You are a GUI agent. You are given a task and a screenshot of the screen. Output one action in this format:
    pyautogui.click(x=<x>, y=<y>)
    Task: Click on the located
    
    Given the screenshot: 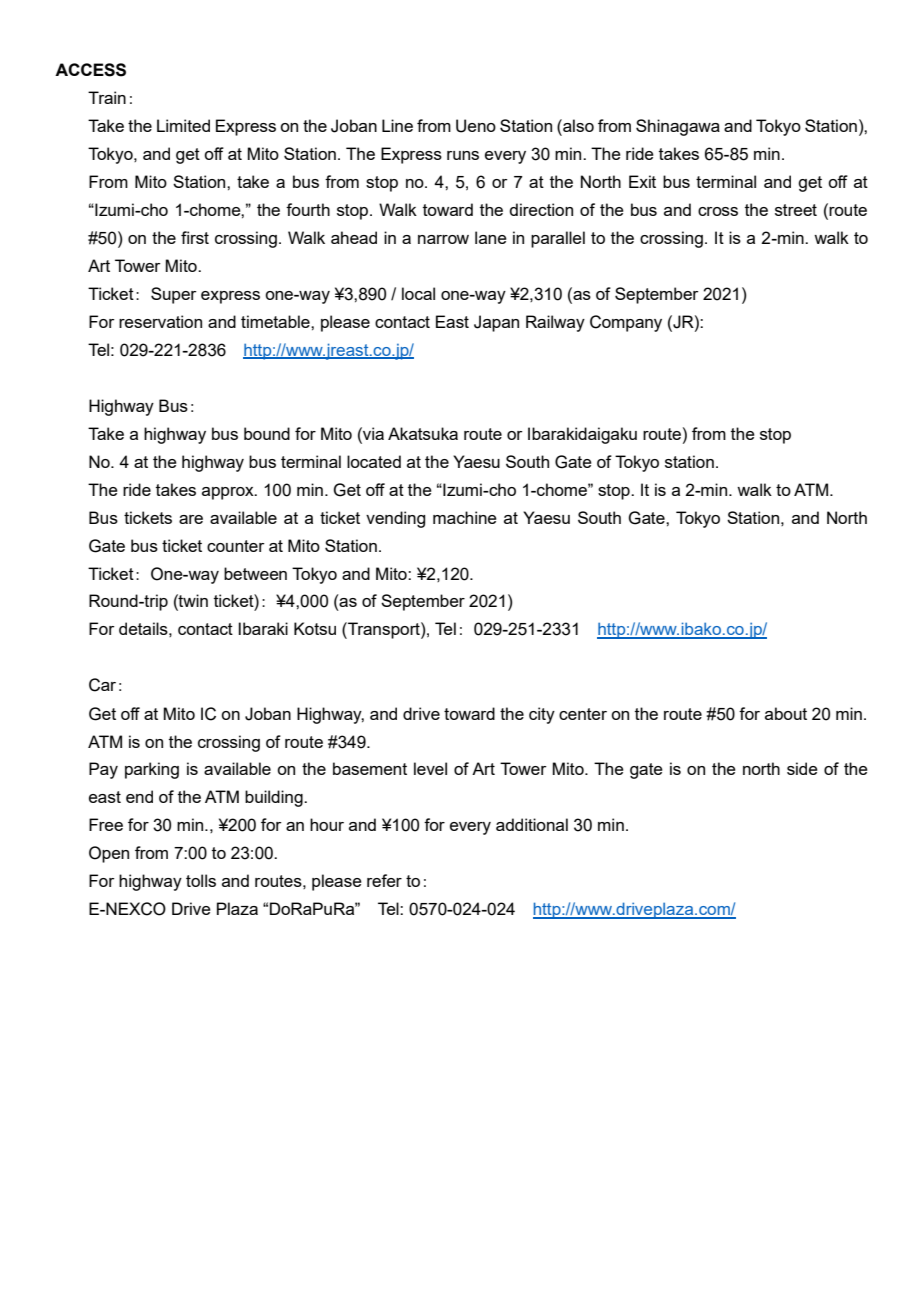 What is the action you would take?
    pyautogui.click(x=374, y=461)
